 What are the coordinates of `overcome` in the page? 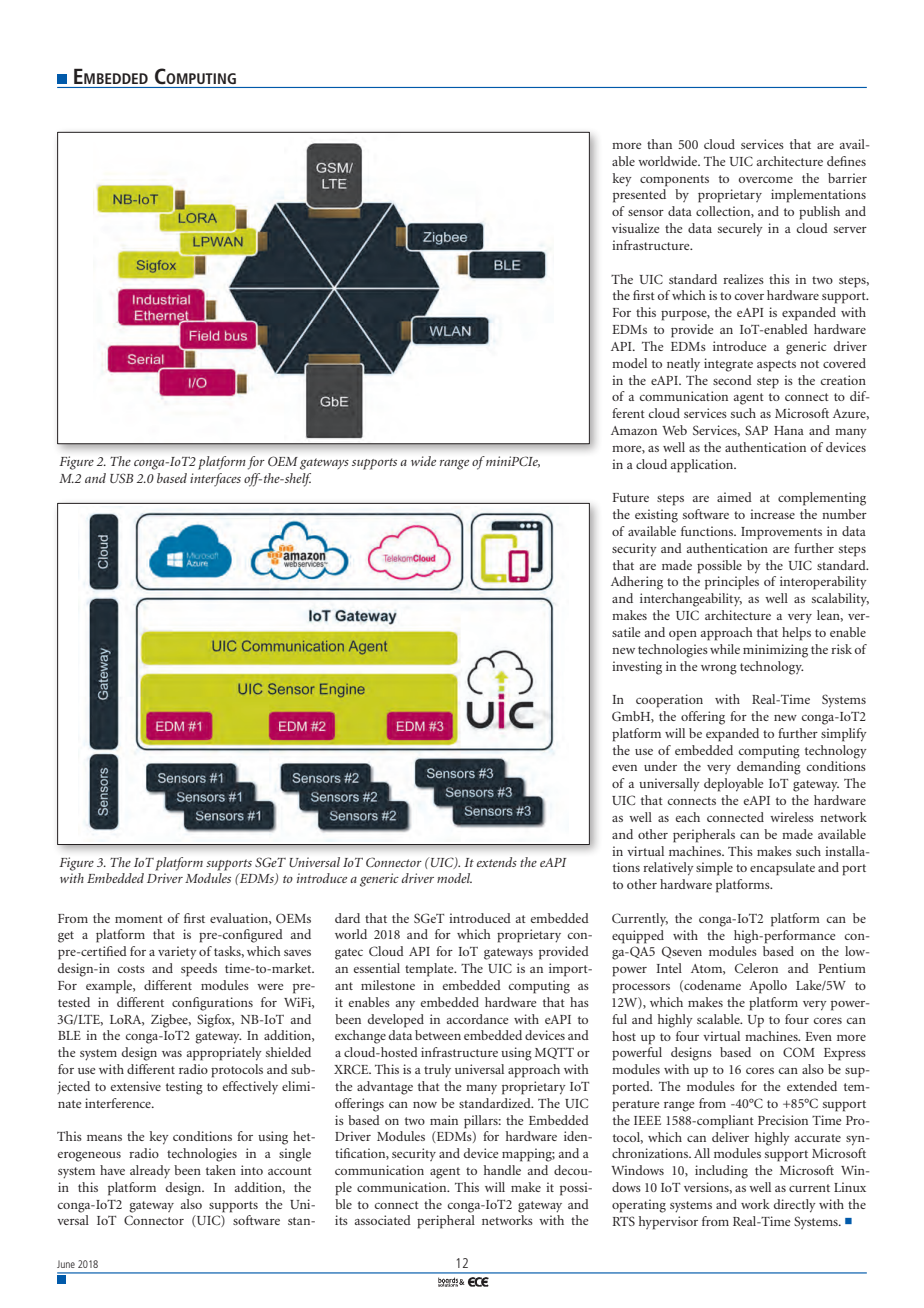 It's located at (766, 180).
